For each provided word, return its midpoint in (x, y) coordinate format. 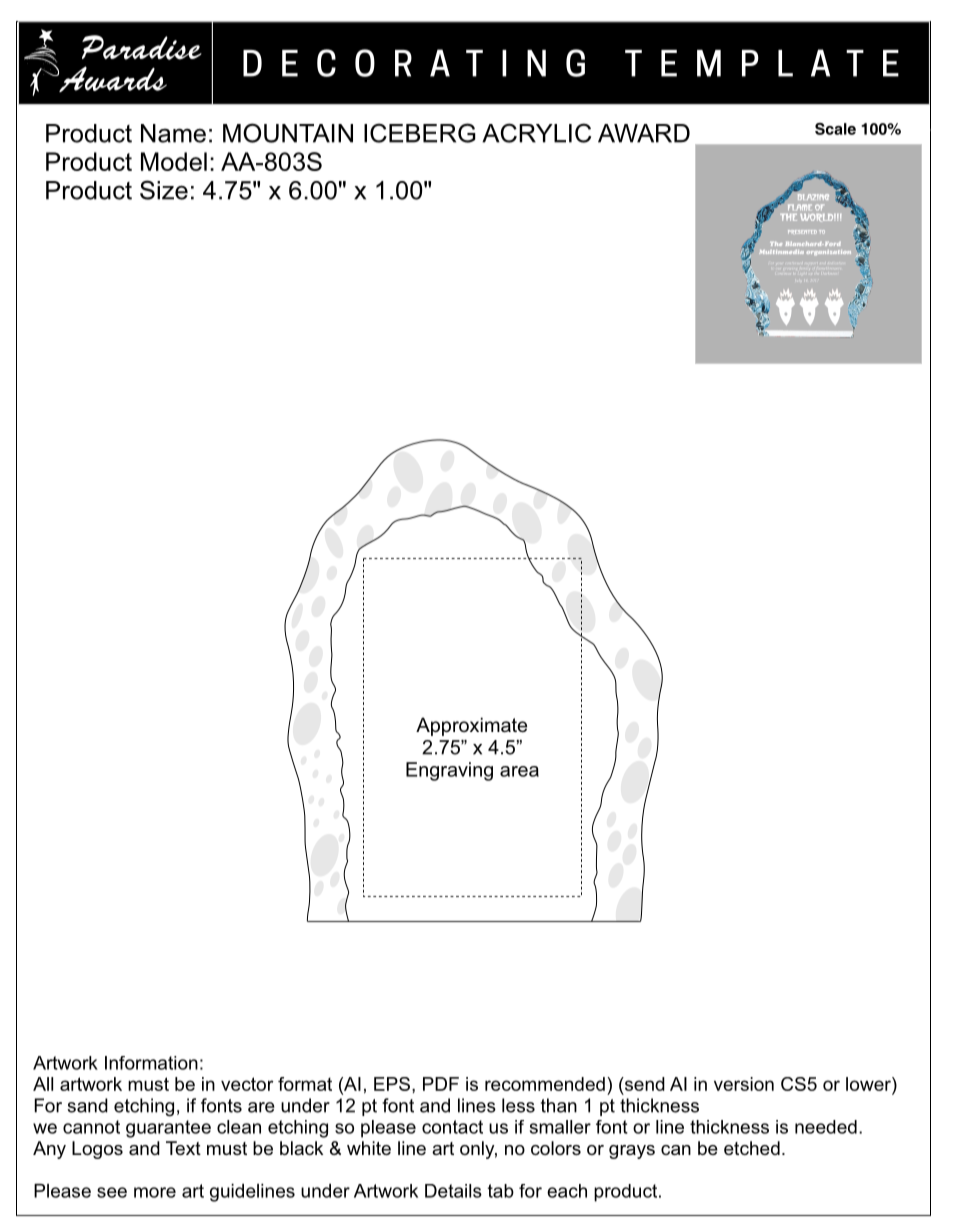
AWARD (644, 133)
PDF (441, 1084)
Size (164, 190)
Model (174, 161)
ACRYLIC (536, 133)
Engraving (449, 771)
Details (453, 1191)
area (519, 771)
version (744, 1084)
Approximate (471, 726)
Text (183, 1148)
